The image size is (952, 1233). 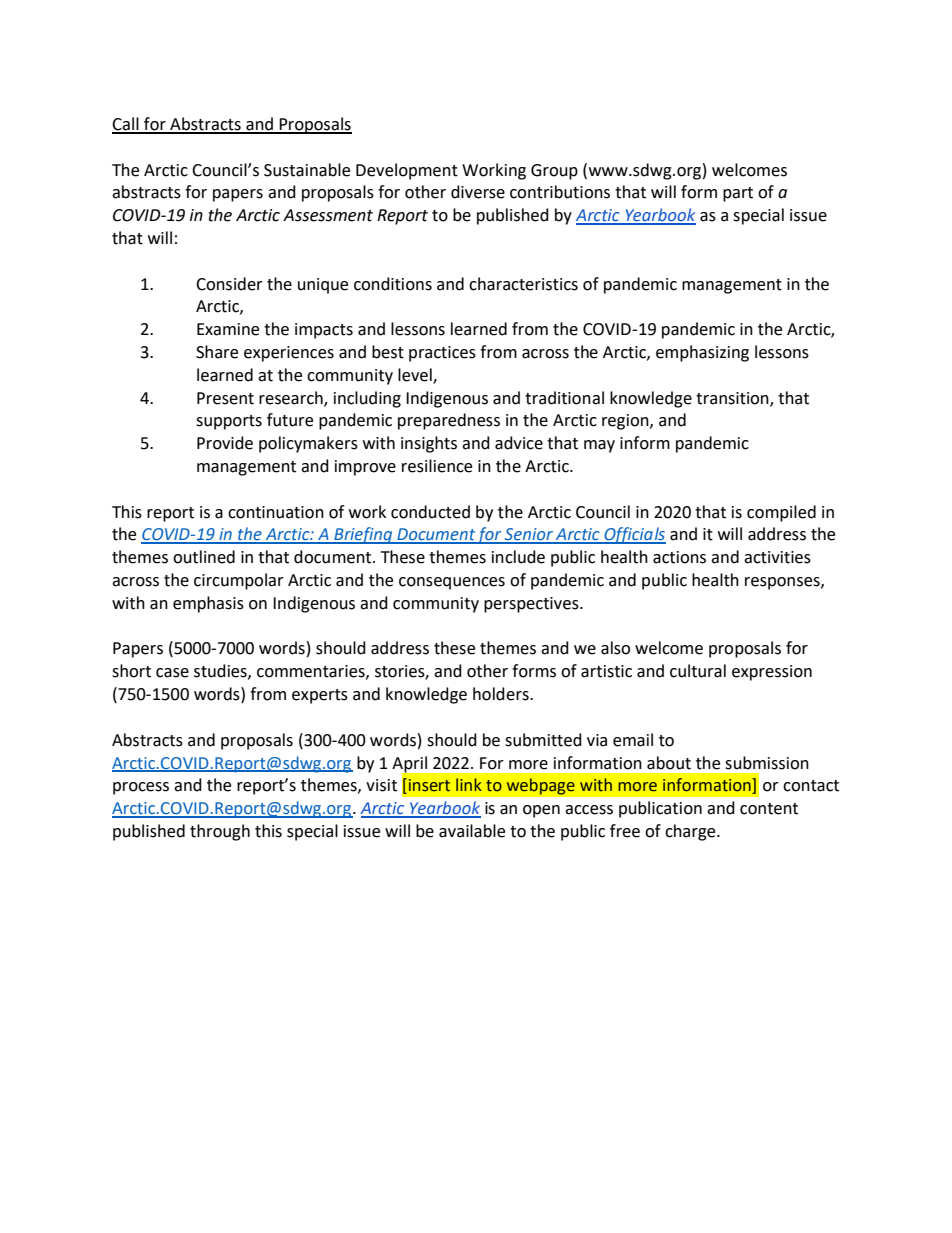 I want to click on Call, so click(x=126, y=125).
